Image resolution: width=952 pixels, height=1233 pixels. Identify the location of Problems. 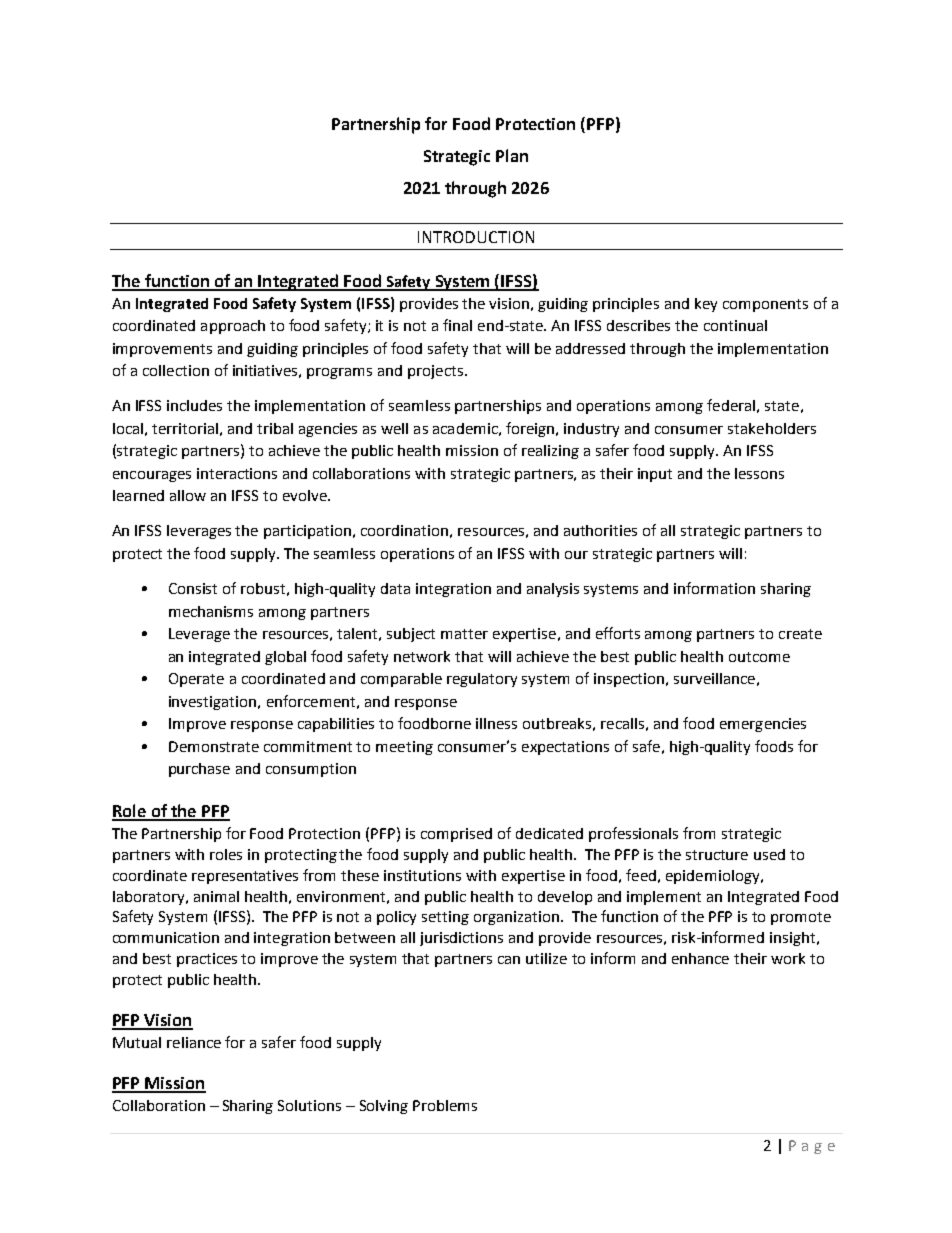
(445, 1105).
